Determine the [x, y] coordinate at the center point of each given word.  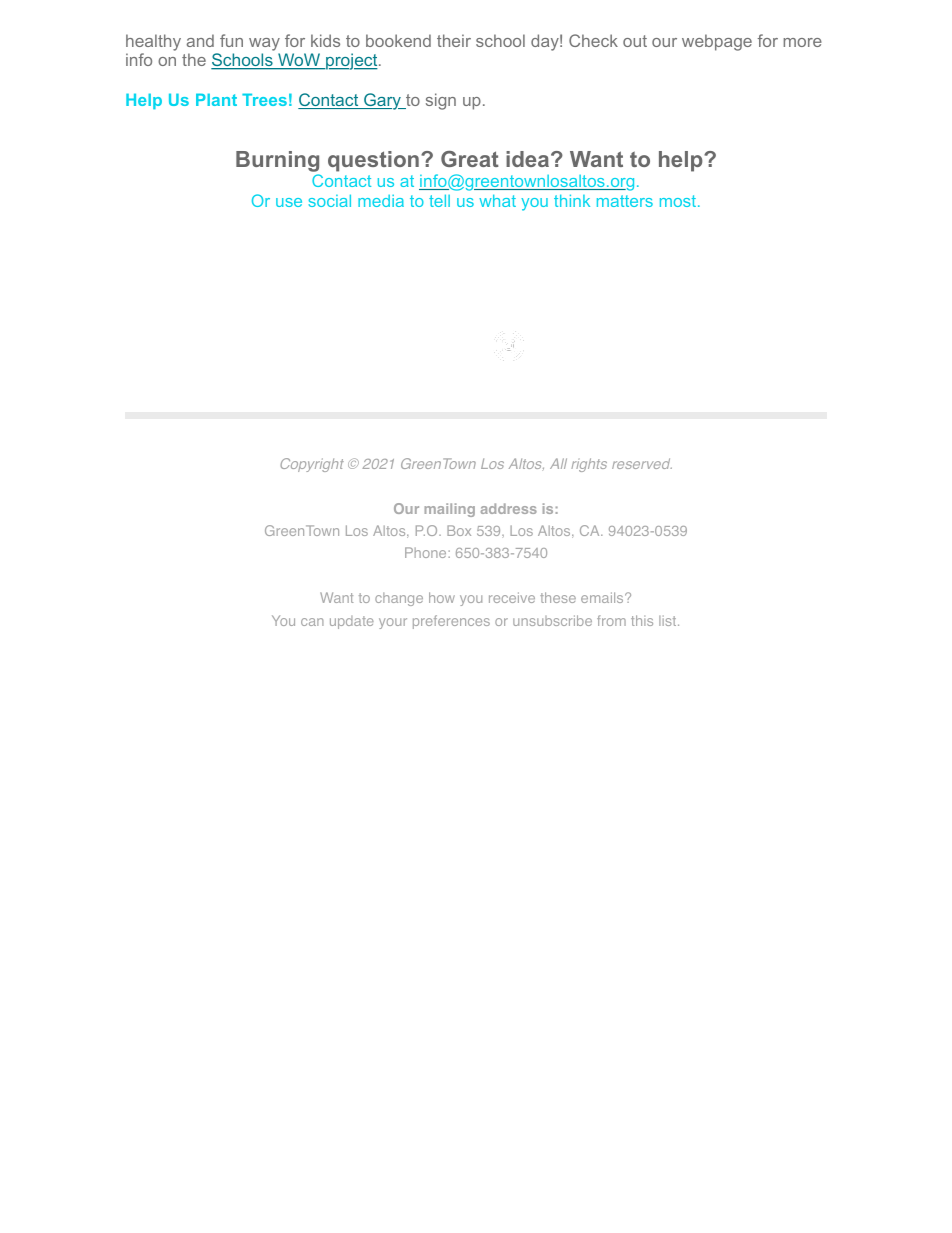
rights [589, 465]
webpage [717, 42]
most [679, 201]
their [454, 40]
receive [512, 597]
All [558, 463]
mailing [450, 510]
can [312, 622]
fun [231, 40]
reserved [642, 463]
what [497, 200]
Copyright [312, 465]
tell [439, 200]
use [289, 202]
